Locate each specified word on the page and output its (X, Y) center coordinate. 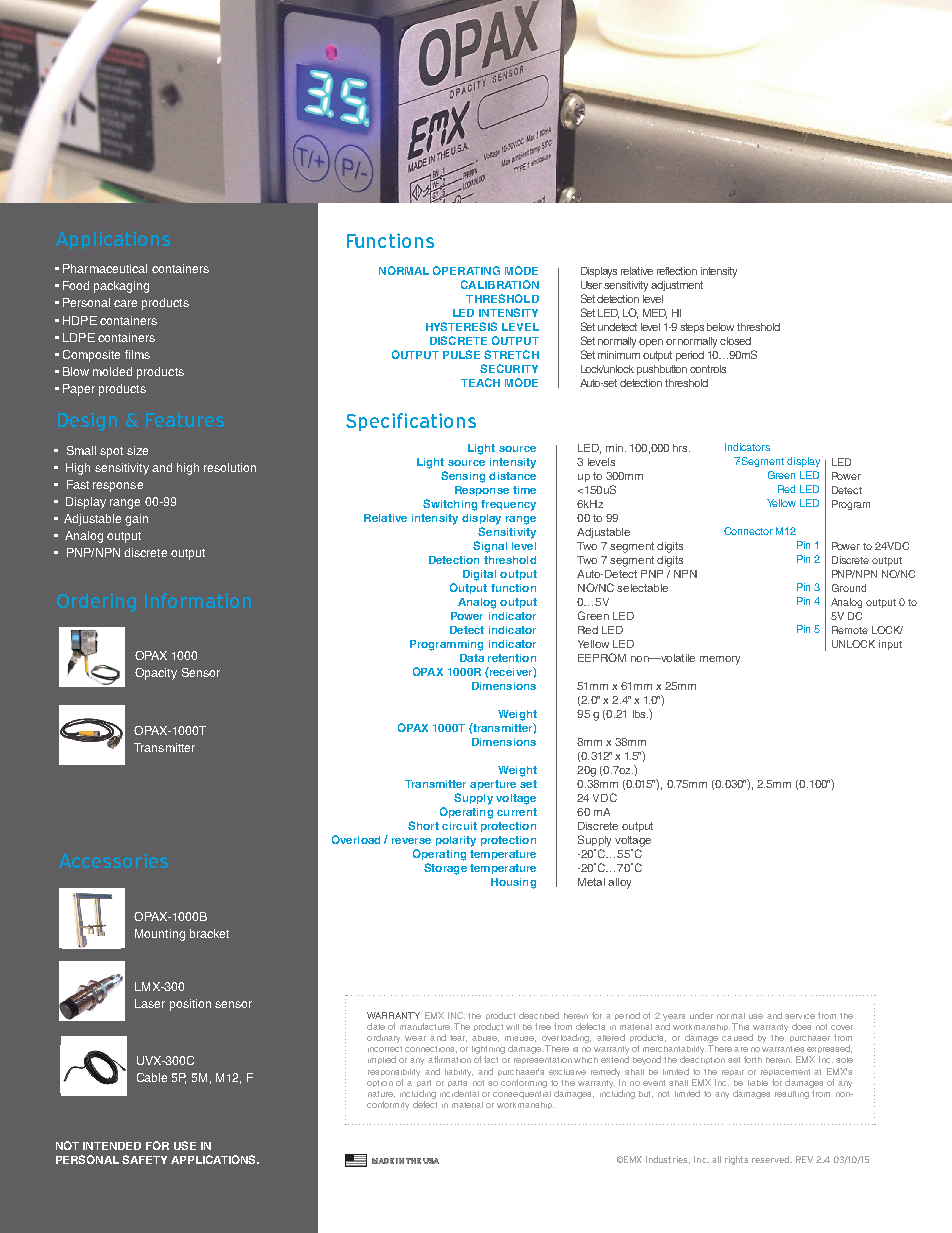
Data (472, 658)
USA (431, 1161)
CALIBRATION (500, 284)
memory (720, 660)
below (720, 327)
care (125, 303)
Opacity (156, 674)
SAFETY (144, 1159)
